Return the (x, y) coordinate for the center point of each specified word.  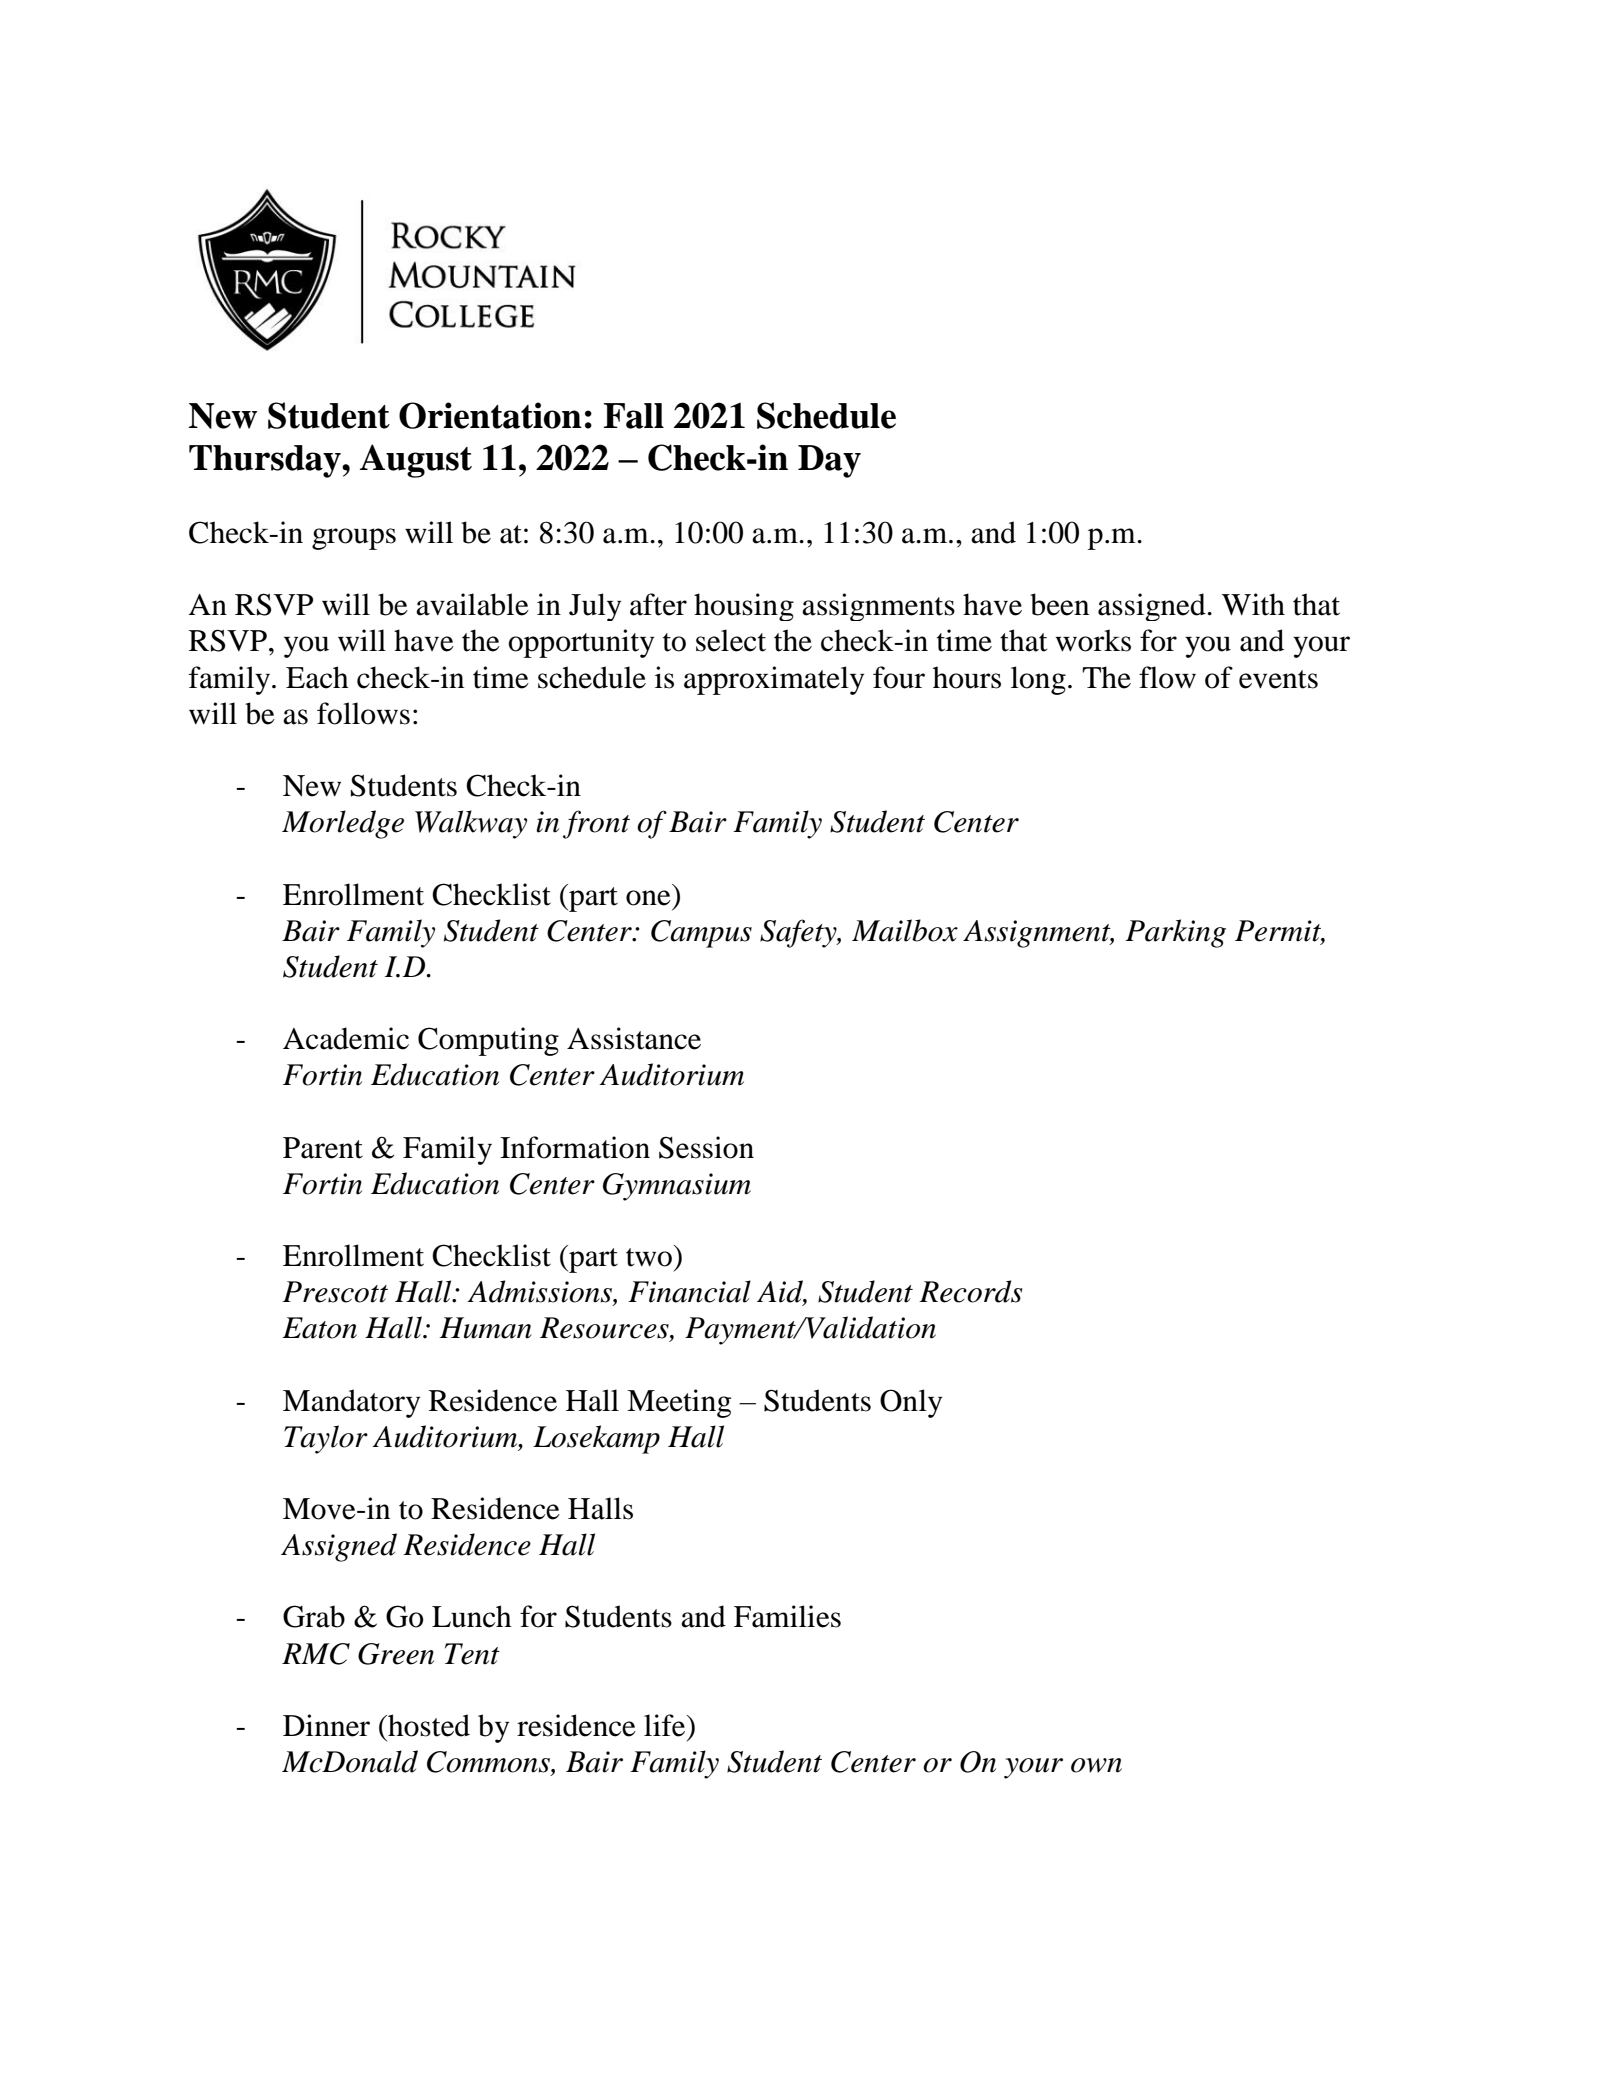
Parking (1175, 933)
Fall (633, 416)
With (1253, 604)
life (666, 1725)
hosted (428, 1725)
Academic (346, 1038)
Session (706, 1147)
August (416, 461)
